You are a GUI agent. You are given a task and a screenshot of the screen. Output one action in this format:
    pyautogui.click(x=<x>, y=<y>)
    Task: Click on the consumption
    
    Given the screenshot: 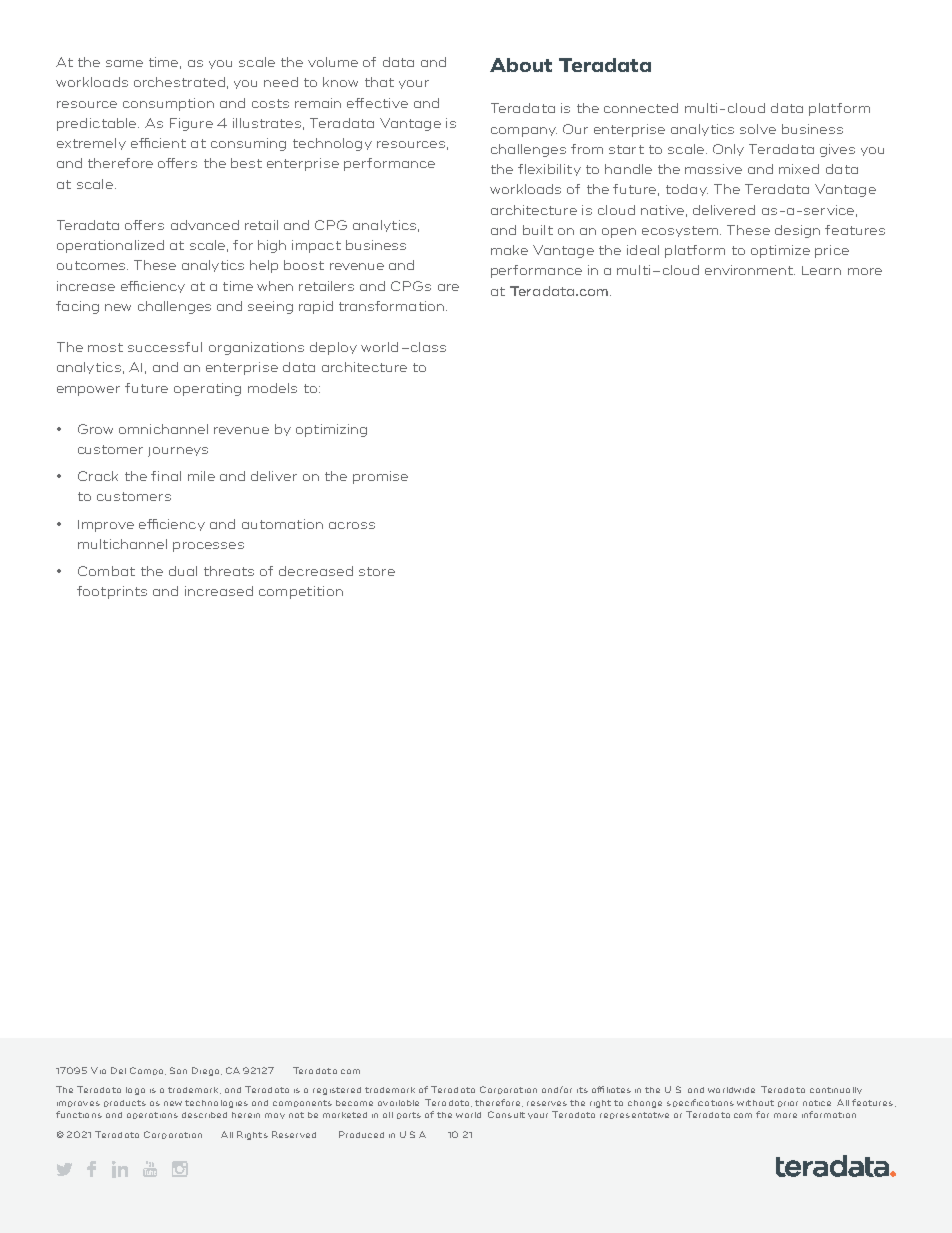 What is the action you would take?
    pyautogui.click(x=168, y=104)
